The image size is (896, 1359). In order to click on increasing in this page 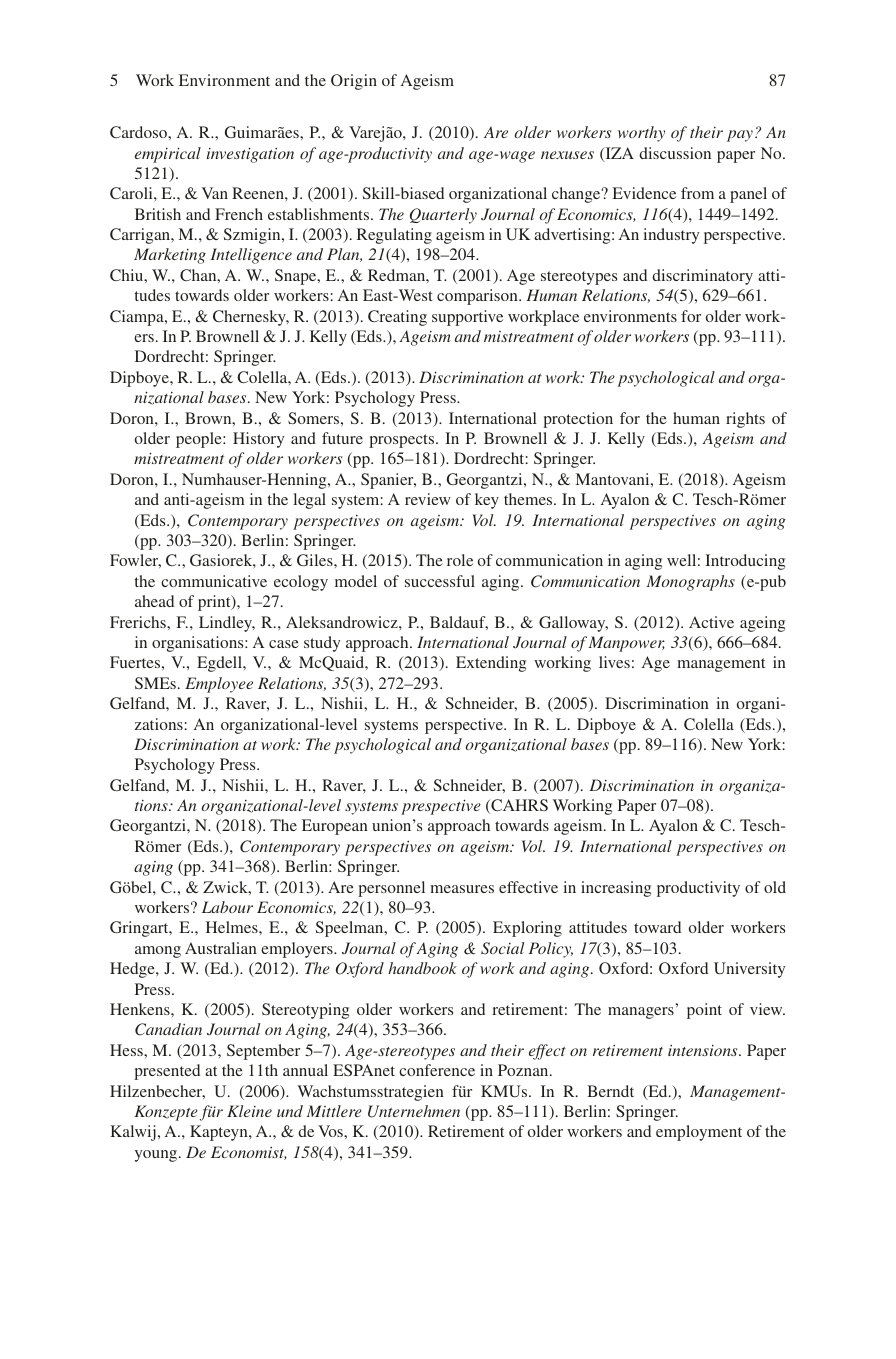, I will do `click(616, 889)`.
